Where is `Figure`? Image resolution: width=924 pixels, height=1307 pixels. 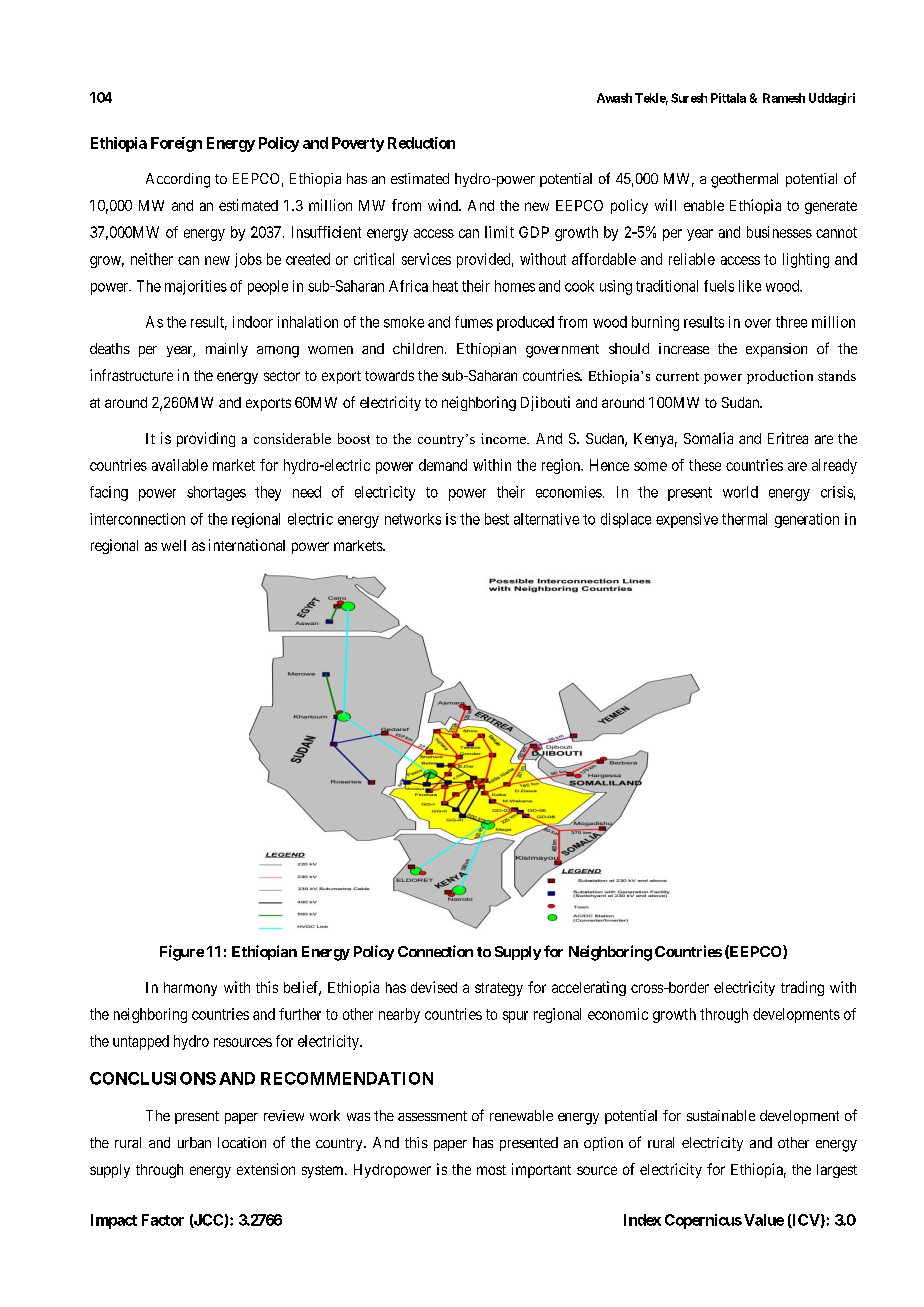 Figure is located at coordinates (182, 953).
